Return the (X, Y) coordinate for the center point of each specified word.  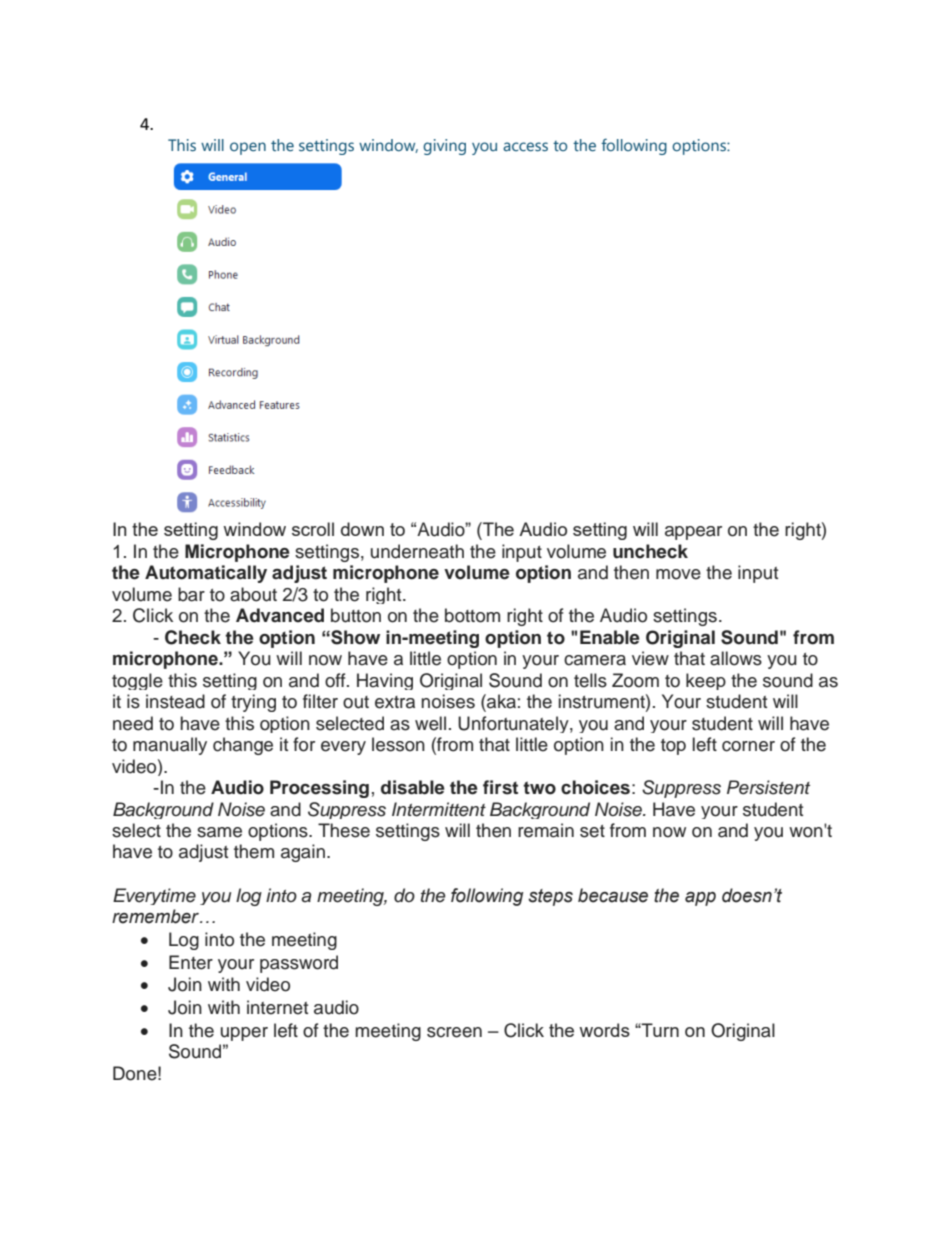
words (604, 1030)
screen (454, 1032)
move (678, 574)
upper (244, 1034)
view (650, 658)
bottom (472, 615)
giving (444, 147)
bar (191, 594)
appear (693, 533)
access (525, 147)
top (673, 747)
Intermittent (439, 809)
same (219, 832)
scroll (313, 529)
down (362, 529)
